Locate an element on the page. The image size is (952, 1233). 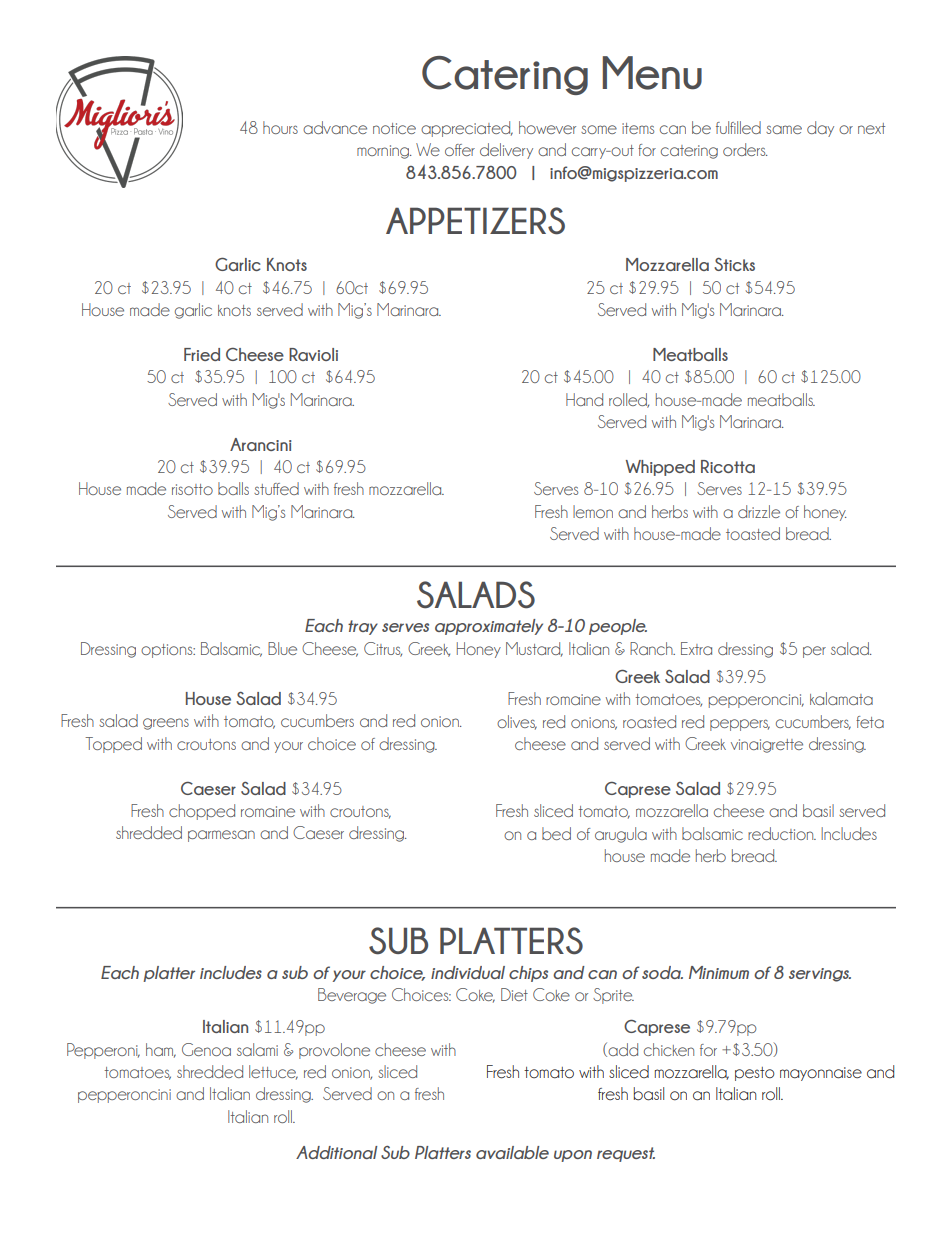
servings is located at coordinates (820, 975).
